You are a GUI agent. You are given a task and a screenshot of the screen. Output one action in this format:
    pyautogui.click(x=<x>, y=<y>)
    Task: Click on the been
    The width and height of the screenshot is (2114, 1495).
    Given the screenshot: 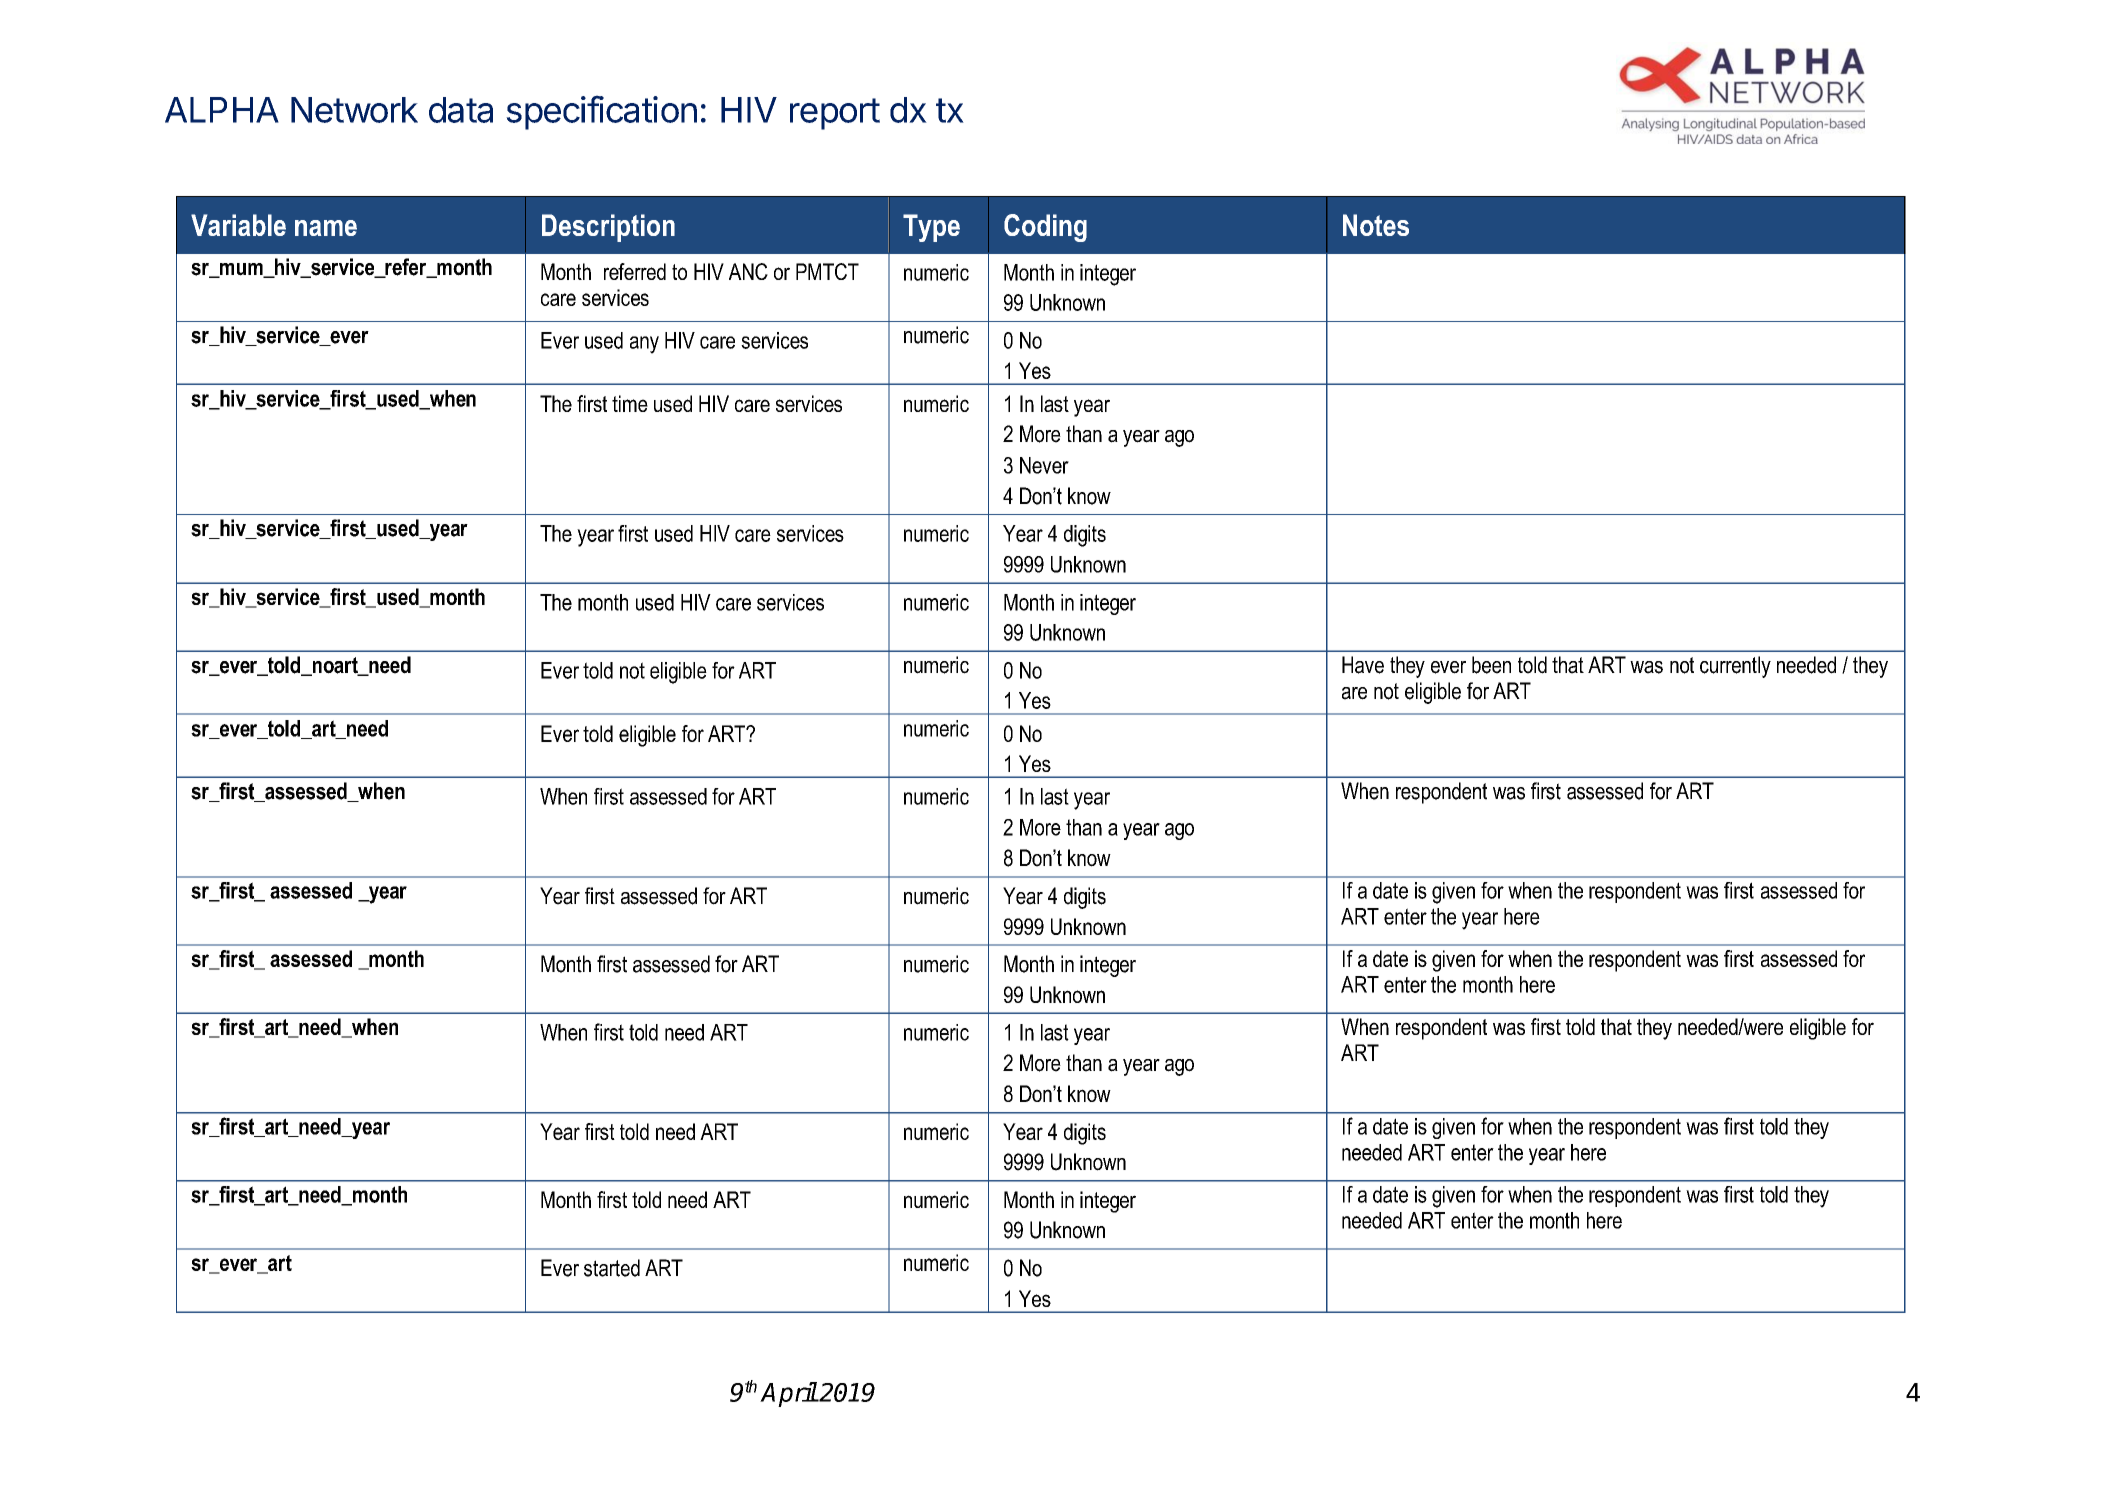 What is the action you would take?
    pyautogui.click(x=1491, y=665)
